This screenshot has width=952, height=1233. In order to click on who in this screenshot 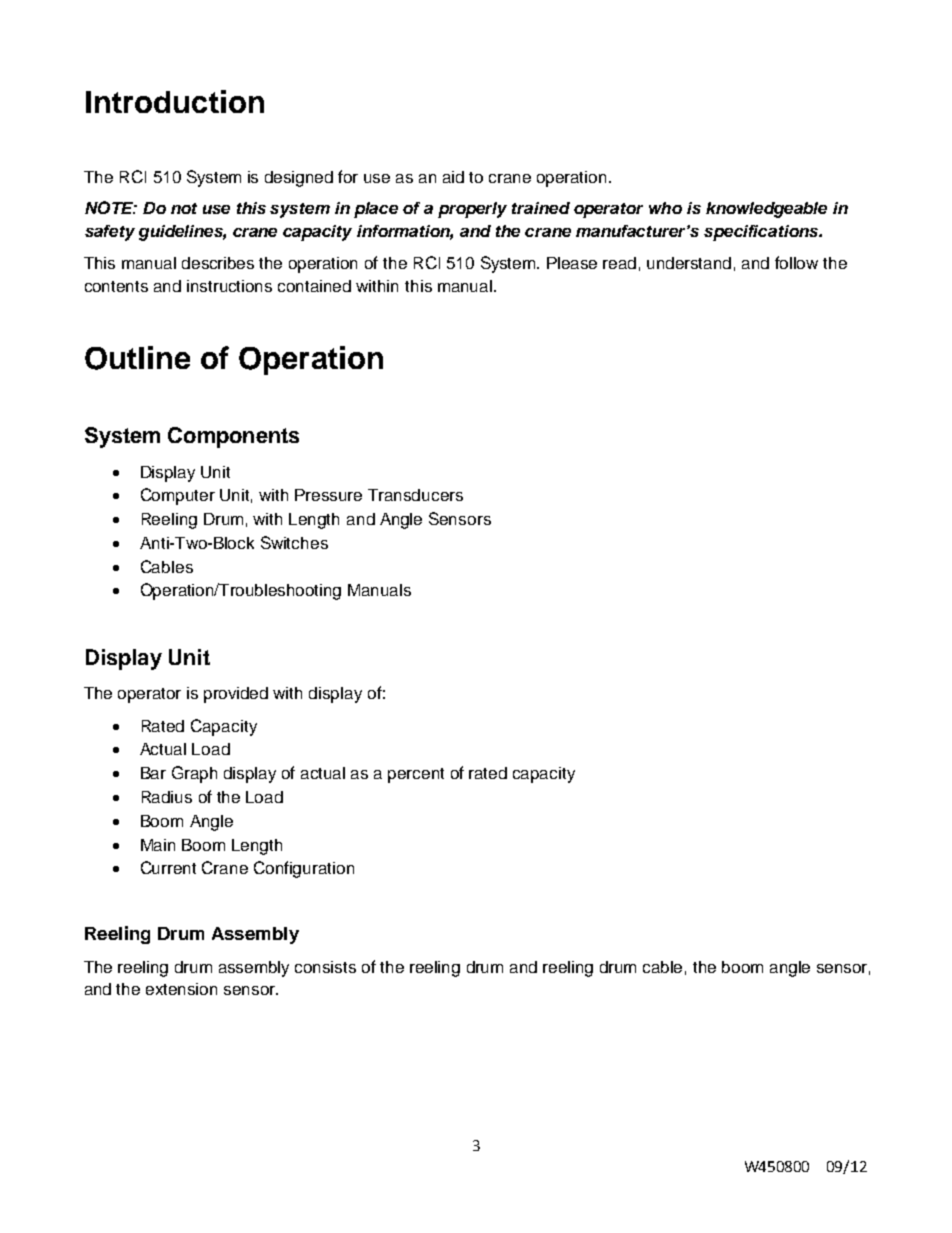, I will do `click(665, 208)`.
